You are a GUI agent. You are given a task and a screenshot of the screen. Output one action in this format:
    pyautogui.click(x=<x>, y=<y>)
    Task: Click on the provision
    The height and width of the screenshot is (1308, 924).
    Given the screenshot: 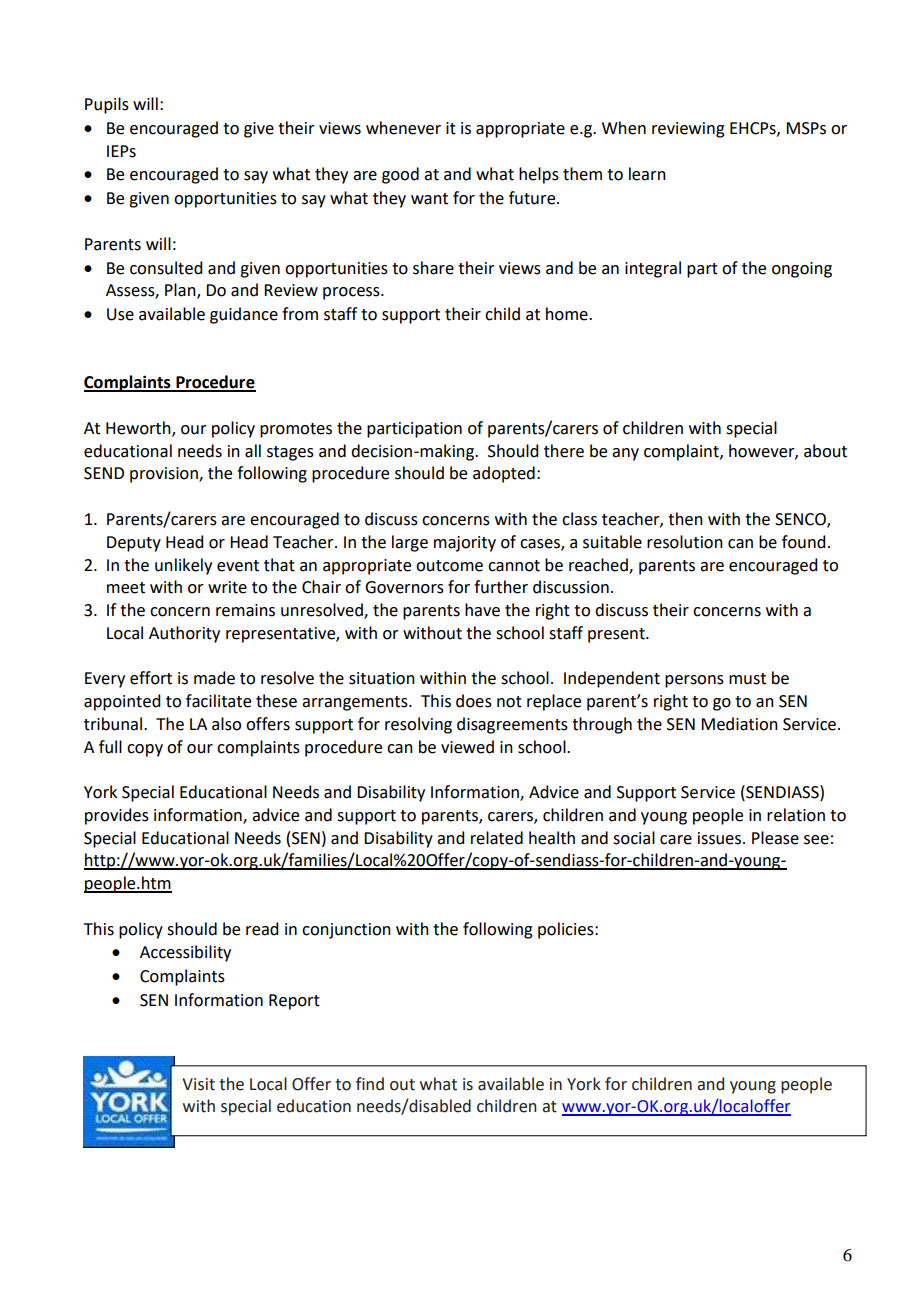 What is the action you would take?
    pyautogui.click(x=165, y=475)
